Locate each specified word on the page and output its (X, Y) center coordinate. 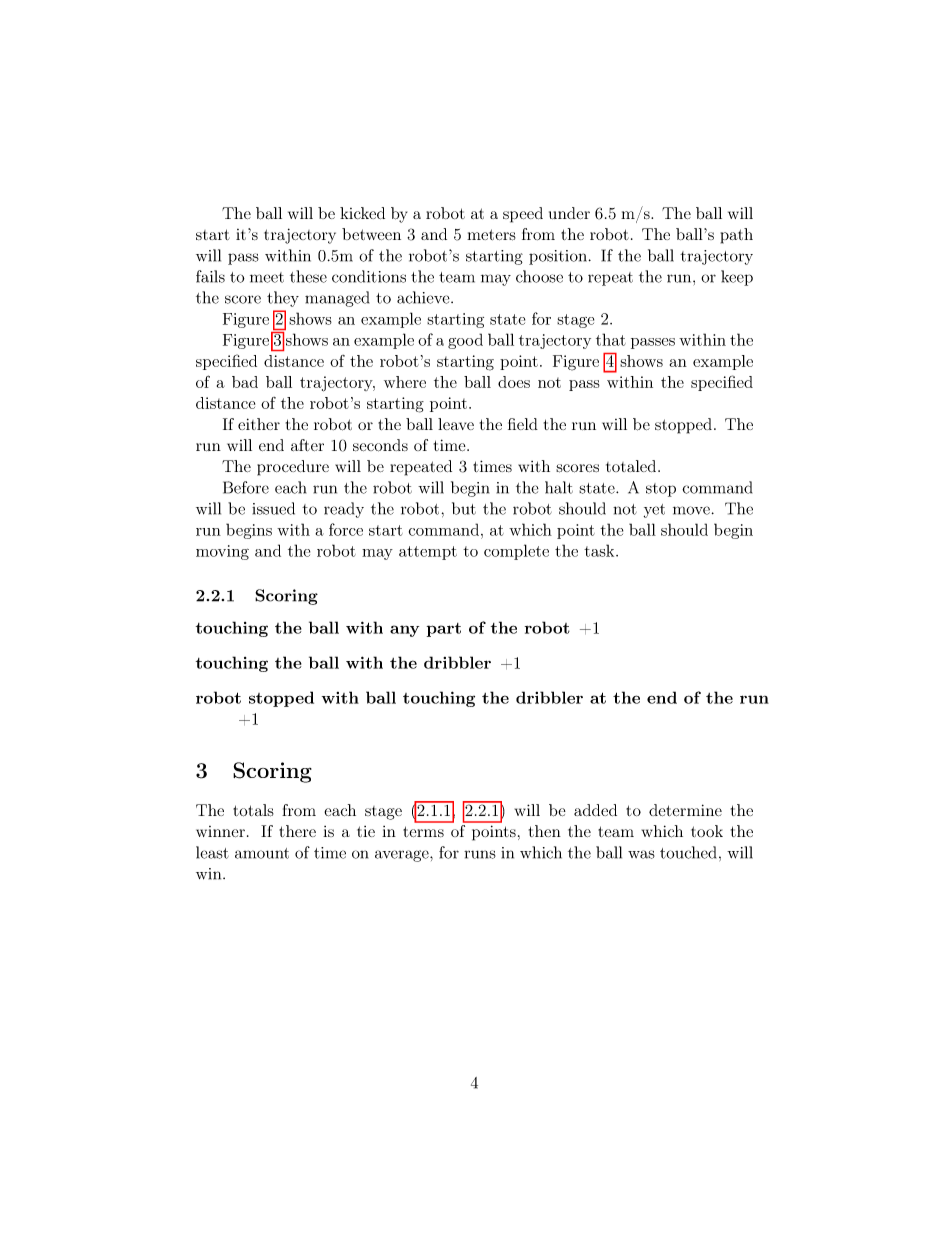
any (404, 631)
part (444, 630)
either (259, 424)
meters (491, 235)
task (600, 550)
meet (267, 277)
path (737, 236)
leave (456, 424)
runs (480, 854)
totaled (632, 466)
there (297, 831)
